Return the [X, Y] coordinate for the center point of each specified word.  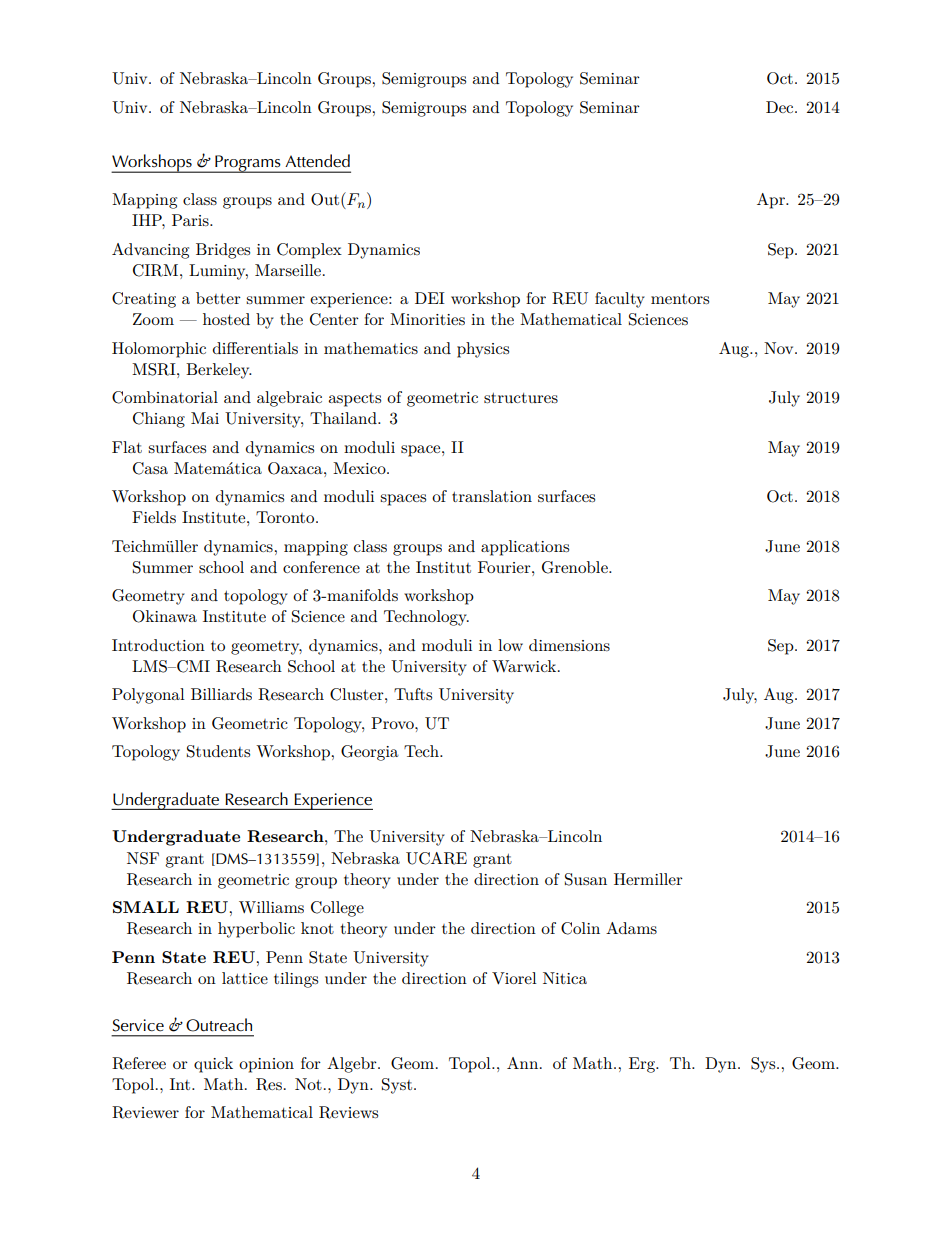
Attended [317, 161]
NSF [143, 858]
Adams [631, 928]
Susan [586, 879]
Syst [397, 1086]
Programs [248, 164]
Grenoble [576, 567]
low [510, 645]
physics [483, 350]
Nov [780, 348]
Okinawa [165, 616]
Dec [781, 107]
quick [213, 1065]
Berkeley [219, 371]
